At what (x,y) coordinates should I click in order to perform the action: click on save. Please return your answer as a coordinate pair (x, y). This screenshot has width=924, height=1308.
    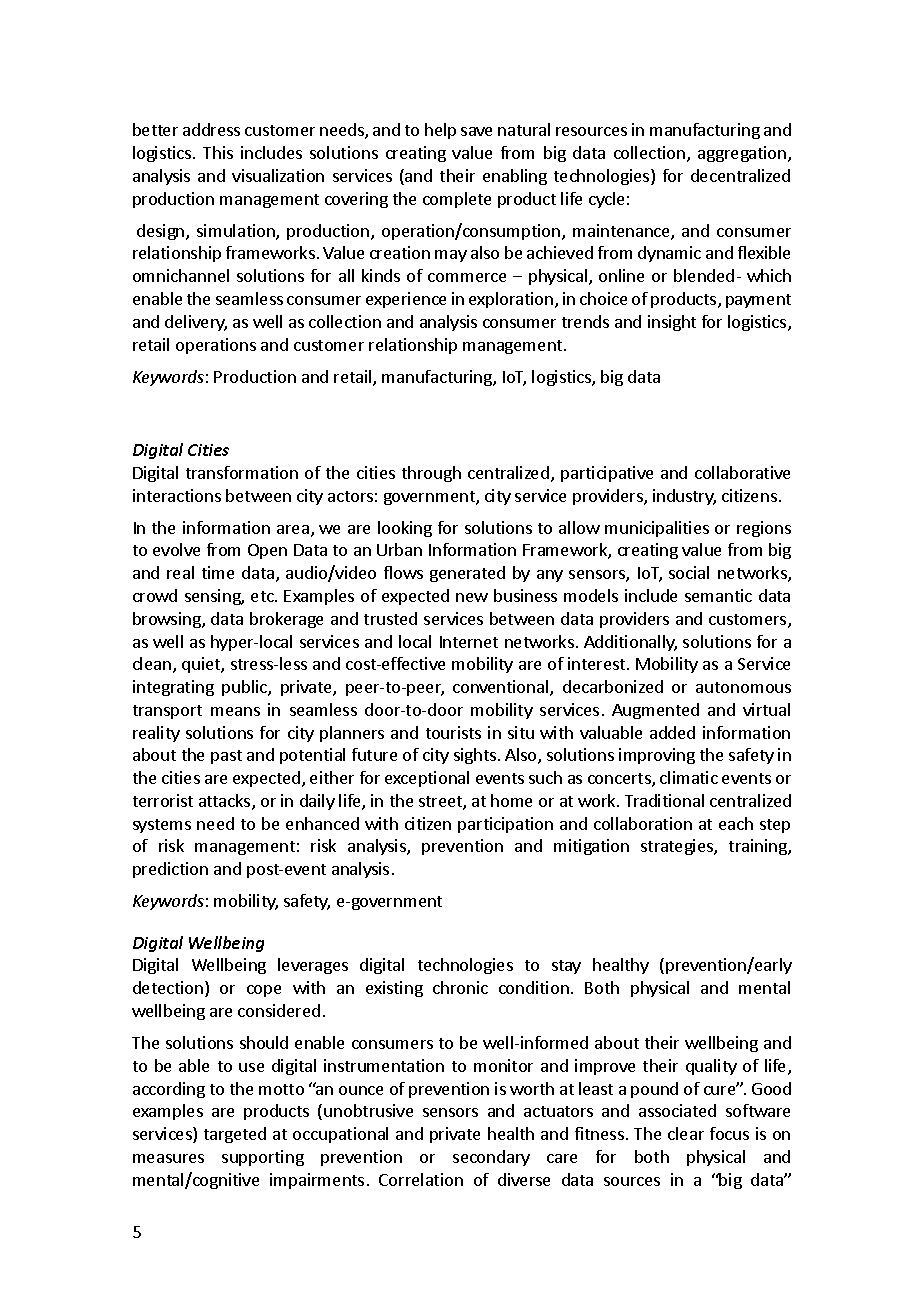
    Looking at the image, I should click on (476, 131).
